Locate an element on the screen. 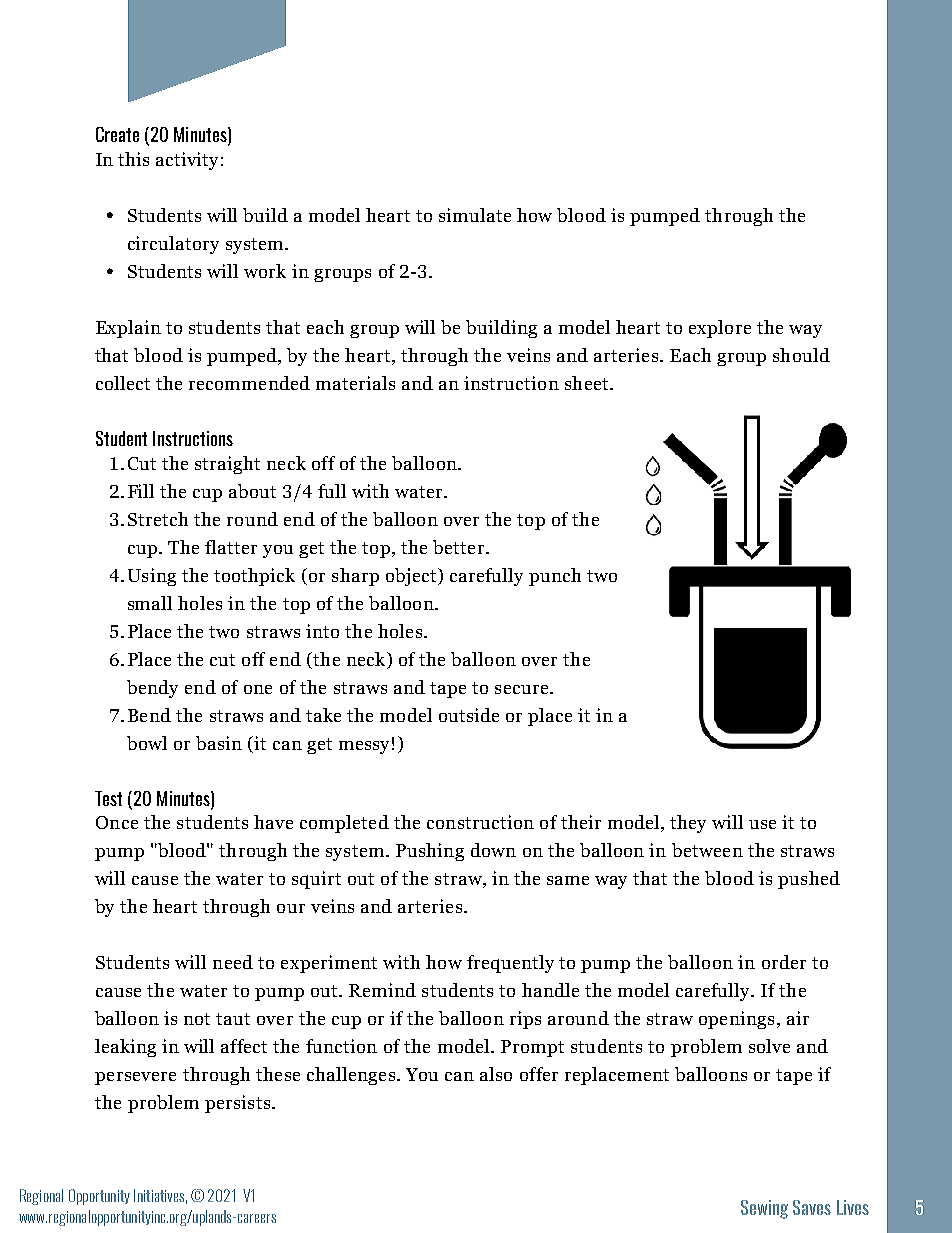 This screenshot has height=1233, width=952. explore is located at coordinates (720, 329).
